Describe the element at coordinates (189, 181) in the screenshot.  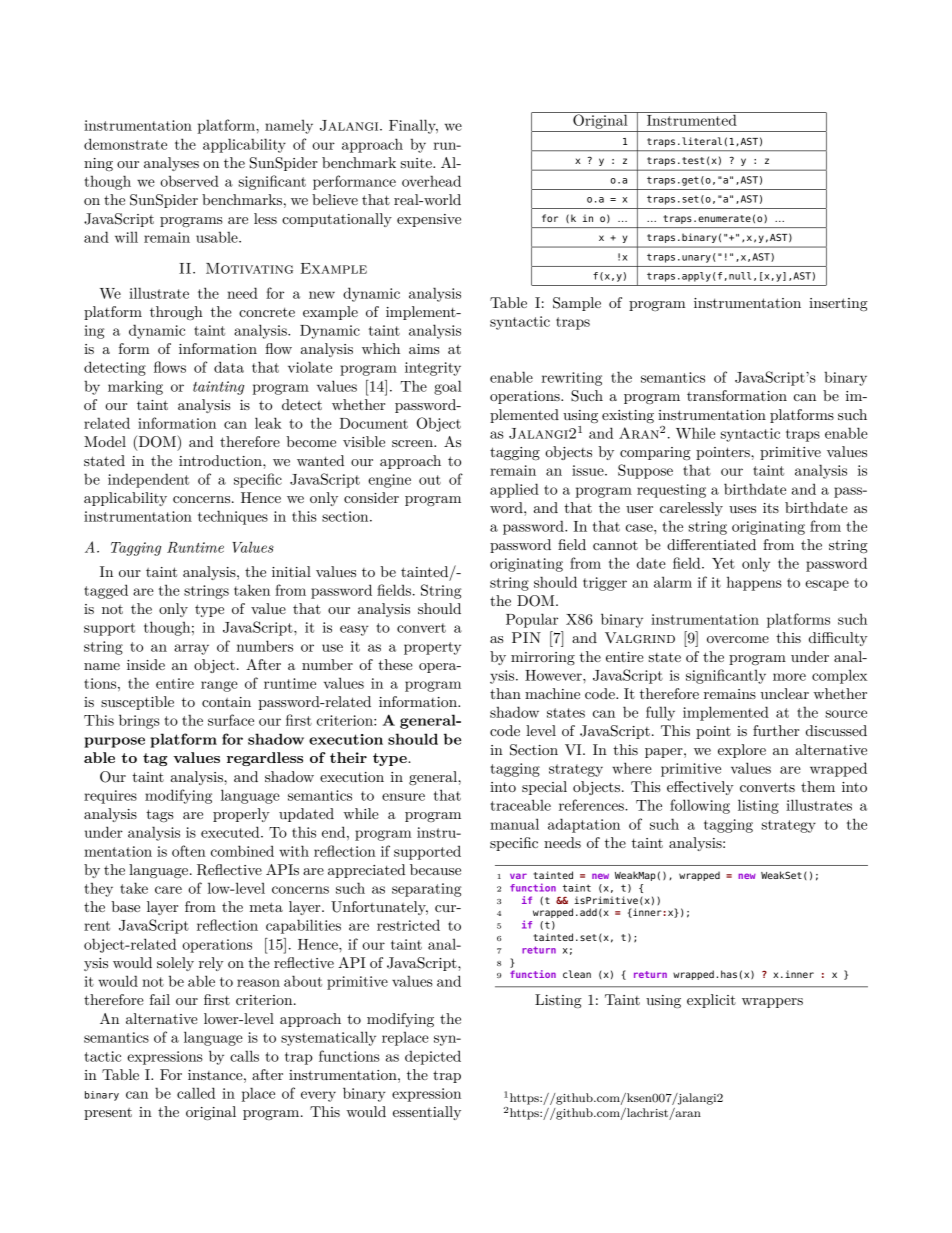
I see `observed` at that location.
